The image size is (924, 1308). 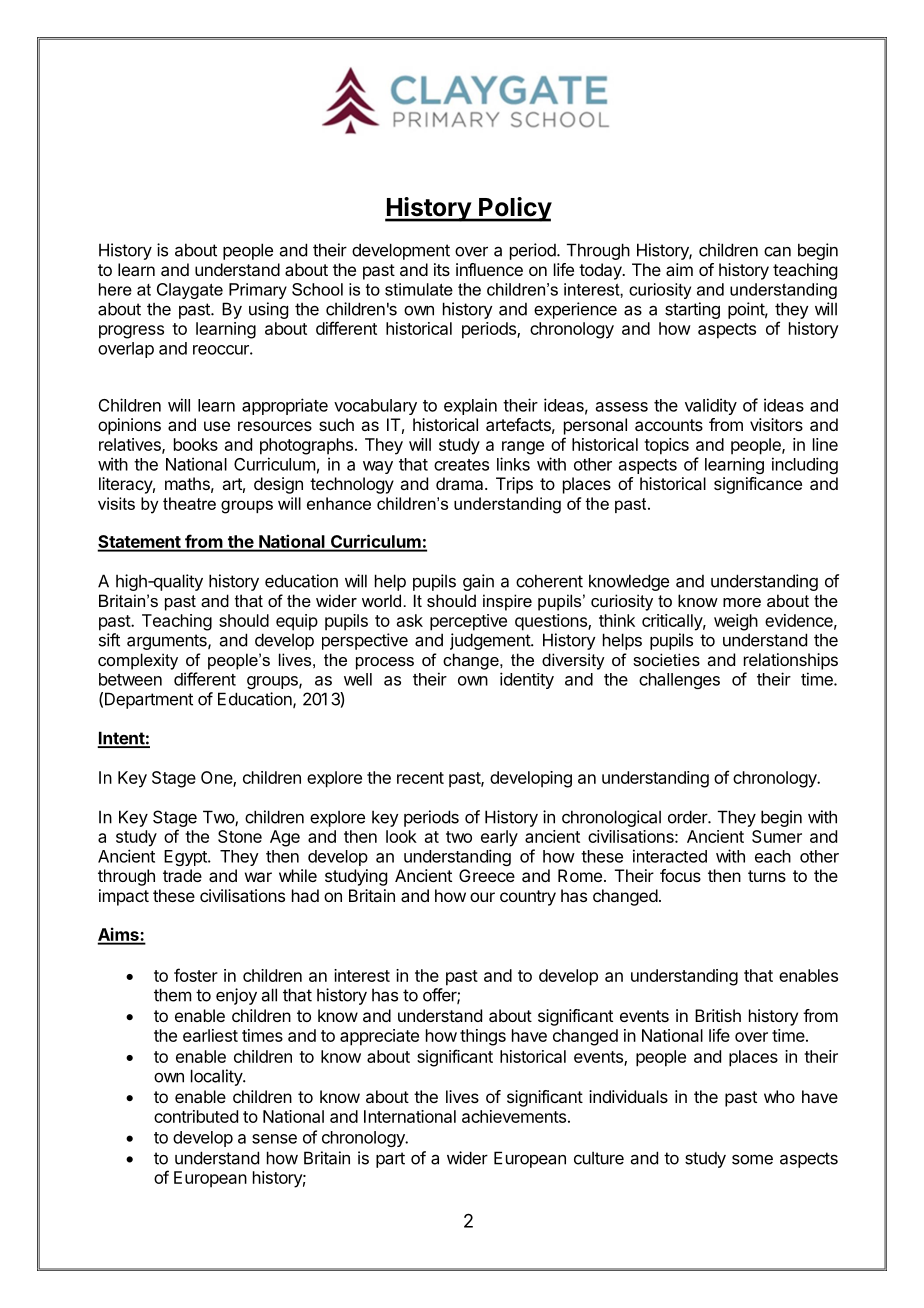 What do you see at coordinates (489, 269) in the document?
I see `influence` at bounding box center [489, 269].
